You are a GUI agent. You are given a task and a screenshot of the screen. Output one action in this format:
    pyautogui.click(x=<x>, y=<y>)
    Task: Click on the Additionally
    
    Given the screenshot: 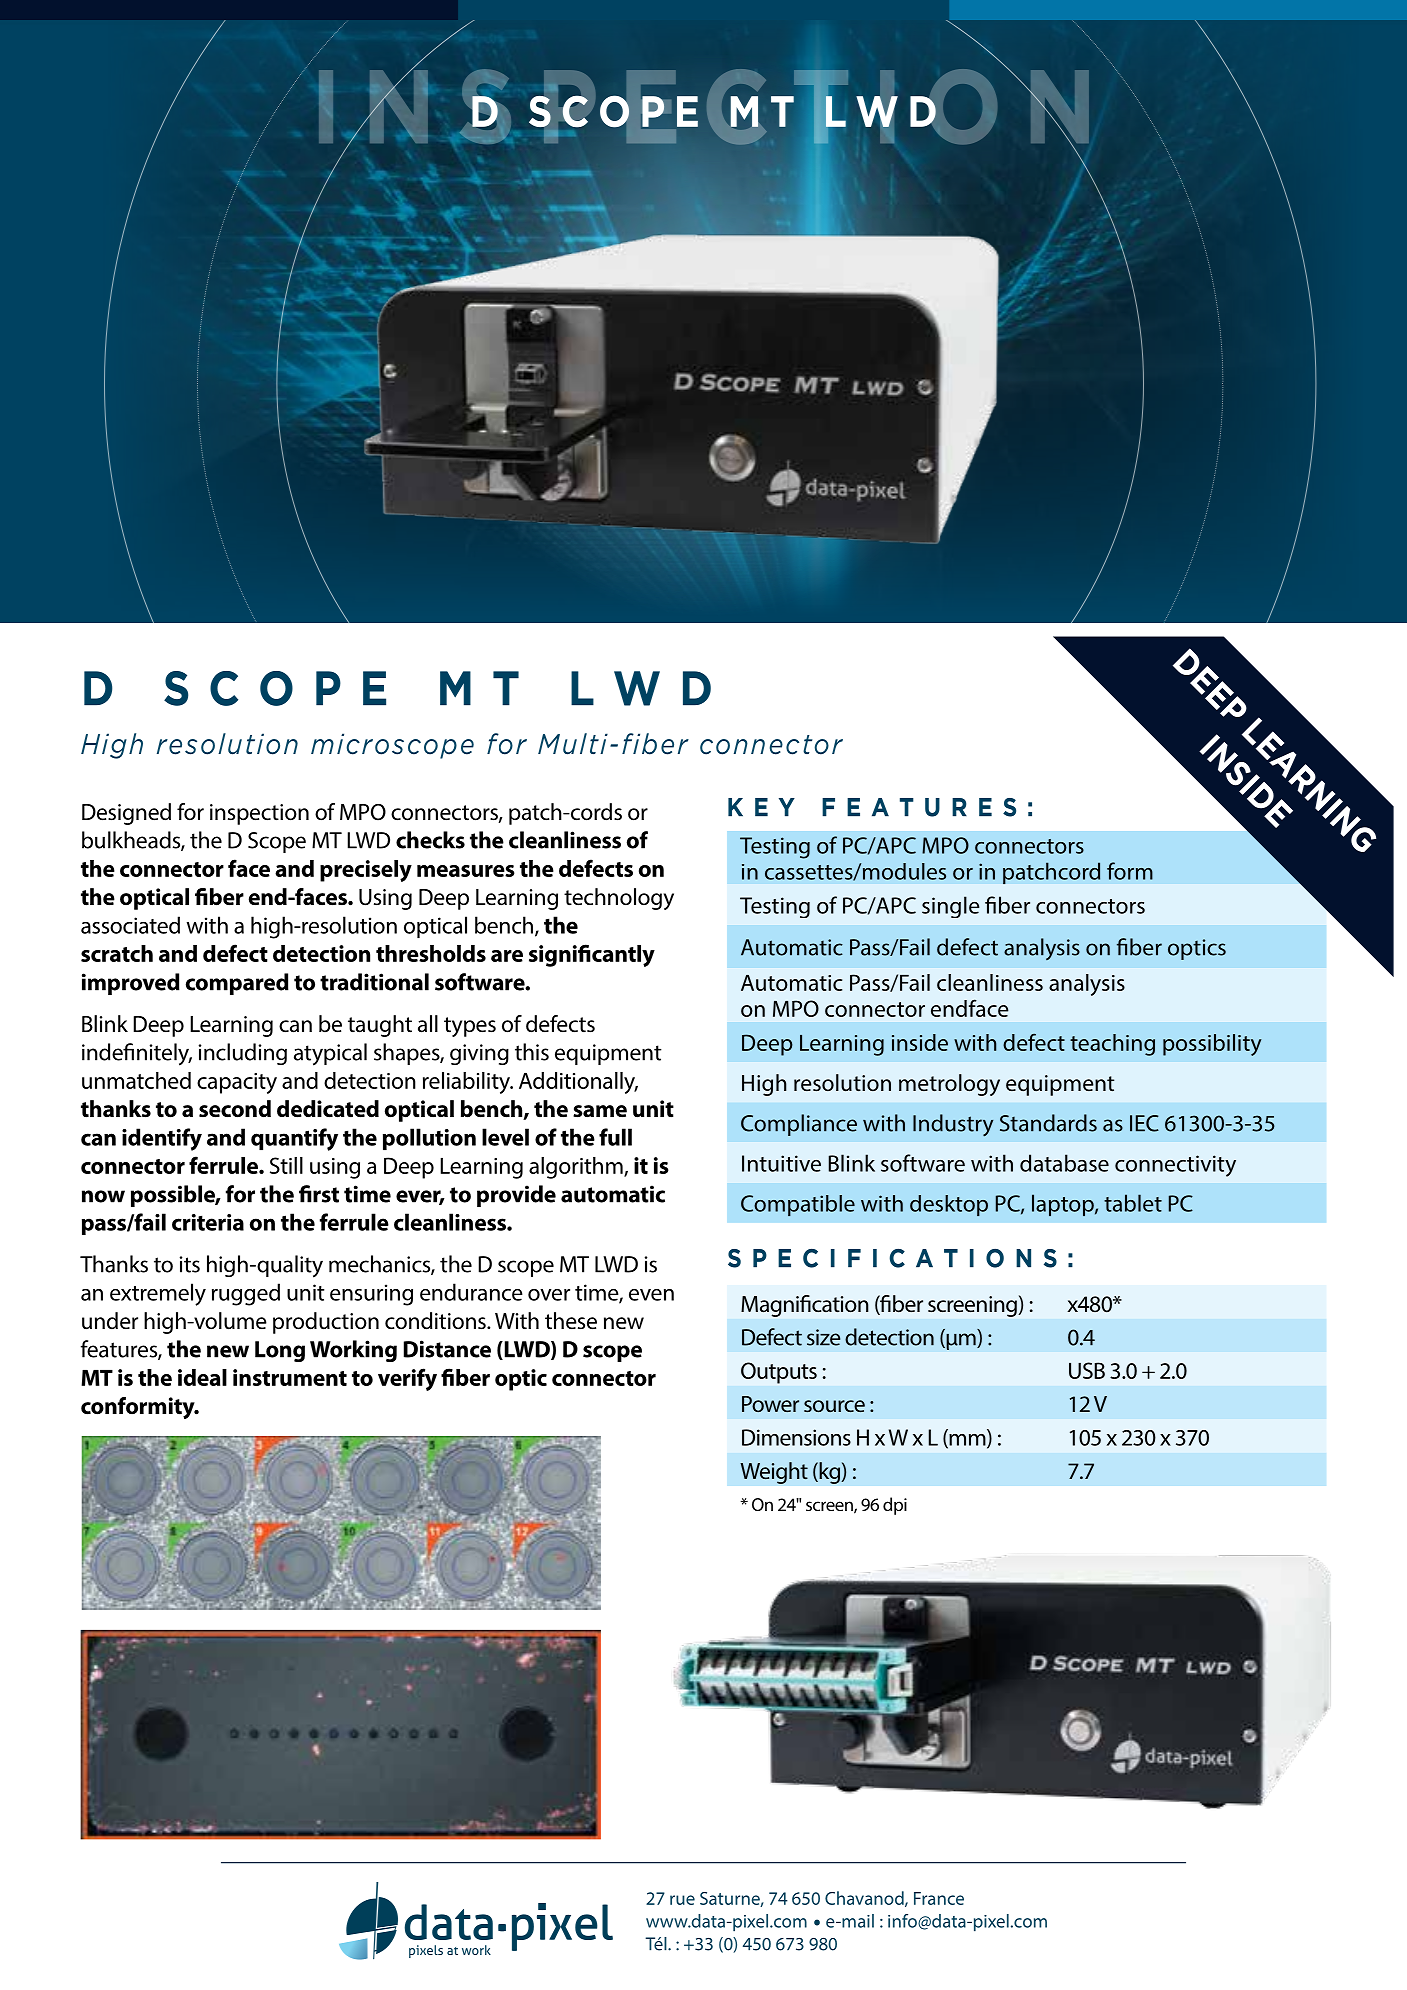 What is the action you would take?
    pyautogui.click(x=578, y=1083)
